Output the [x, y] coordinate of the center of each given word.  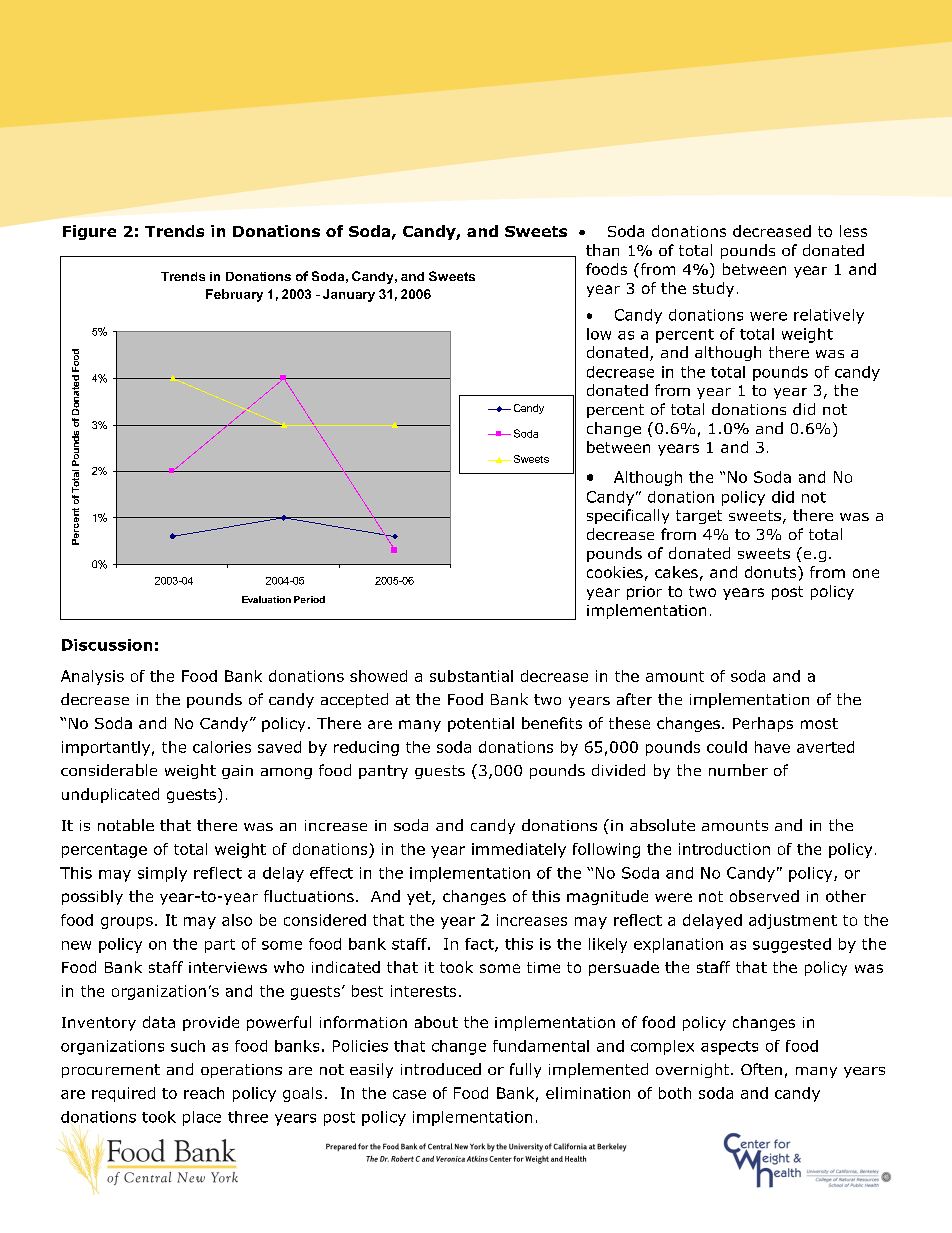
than [602, 250]
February [234, 295]
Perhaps [763, 724]
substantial [471, 676]
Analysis [92, 677]
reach [204, 1093]
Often [761, 1069]
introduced [441, 1069]
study [713, 289]
